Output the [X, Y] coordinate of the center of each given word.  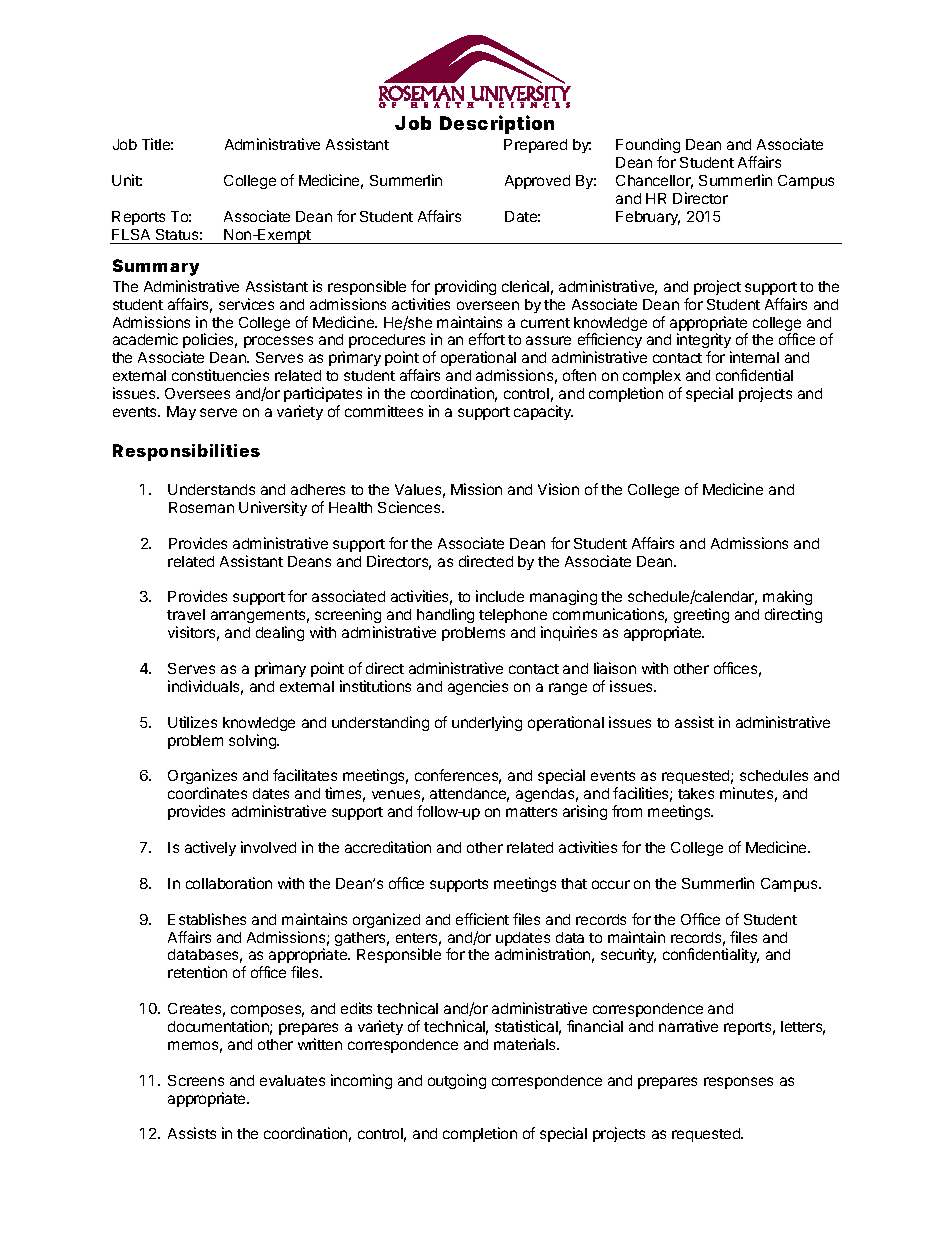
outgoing [457, 1081]
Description [497, 124]
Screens [196, 1080]
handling [445, 617]
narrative [688, 1026]
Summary [156, 267]
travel [186, 614]
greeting [701, 617]
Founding [648, 145]
